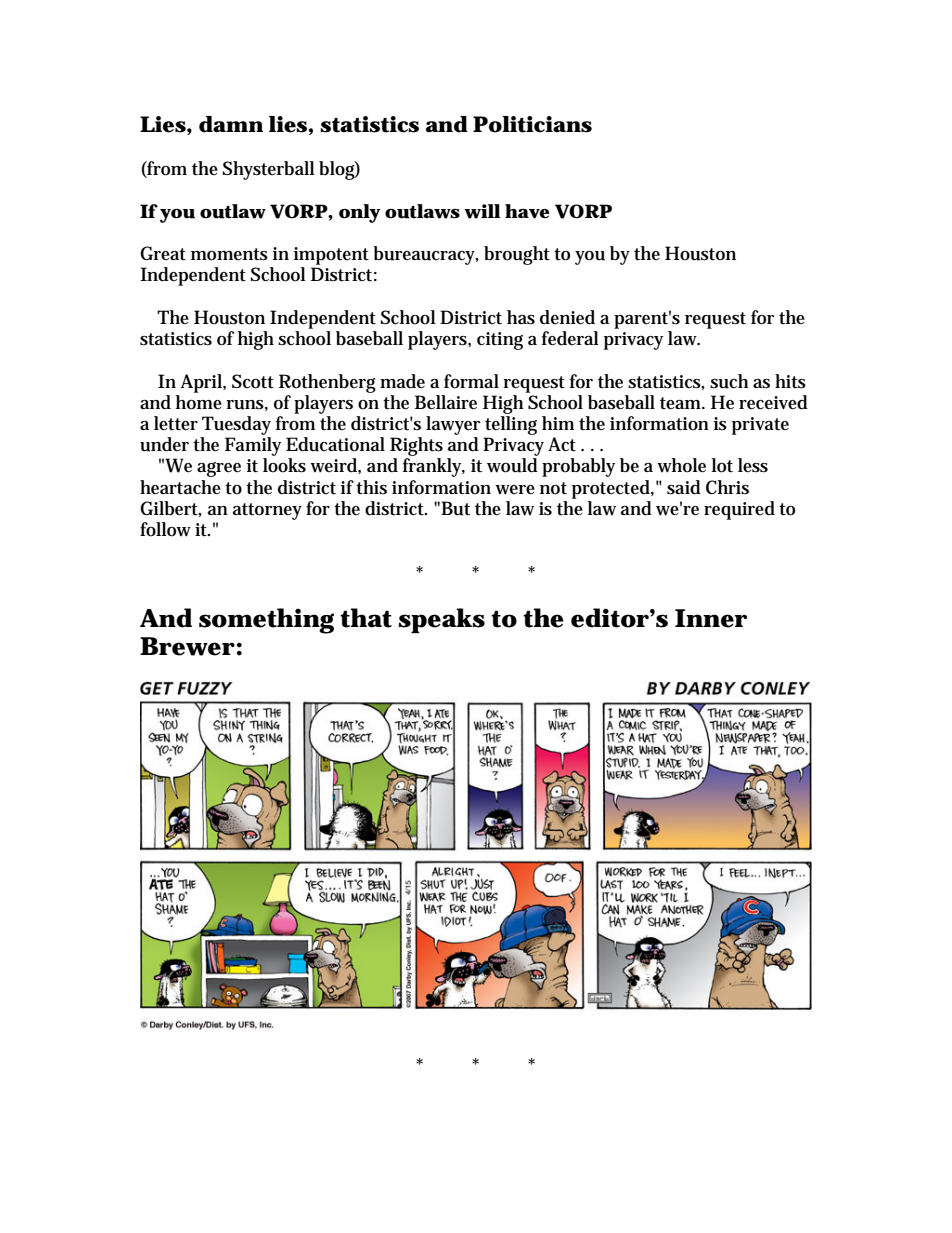 The height and width of the document is (1233, 952). What do you see at coordinates (442, 620) in the document?
I see `speaks` at bounding box center [442, 620].
